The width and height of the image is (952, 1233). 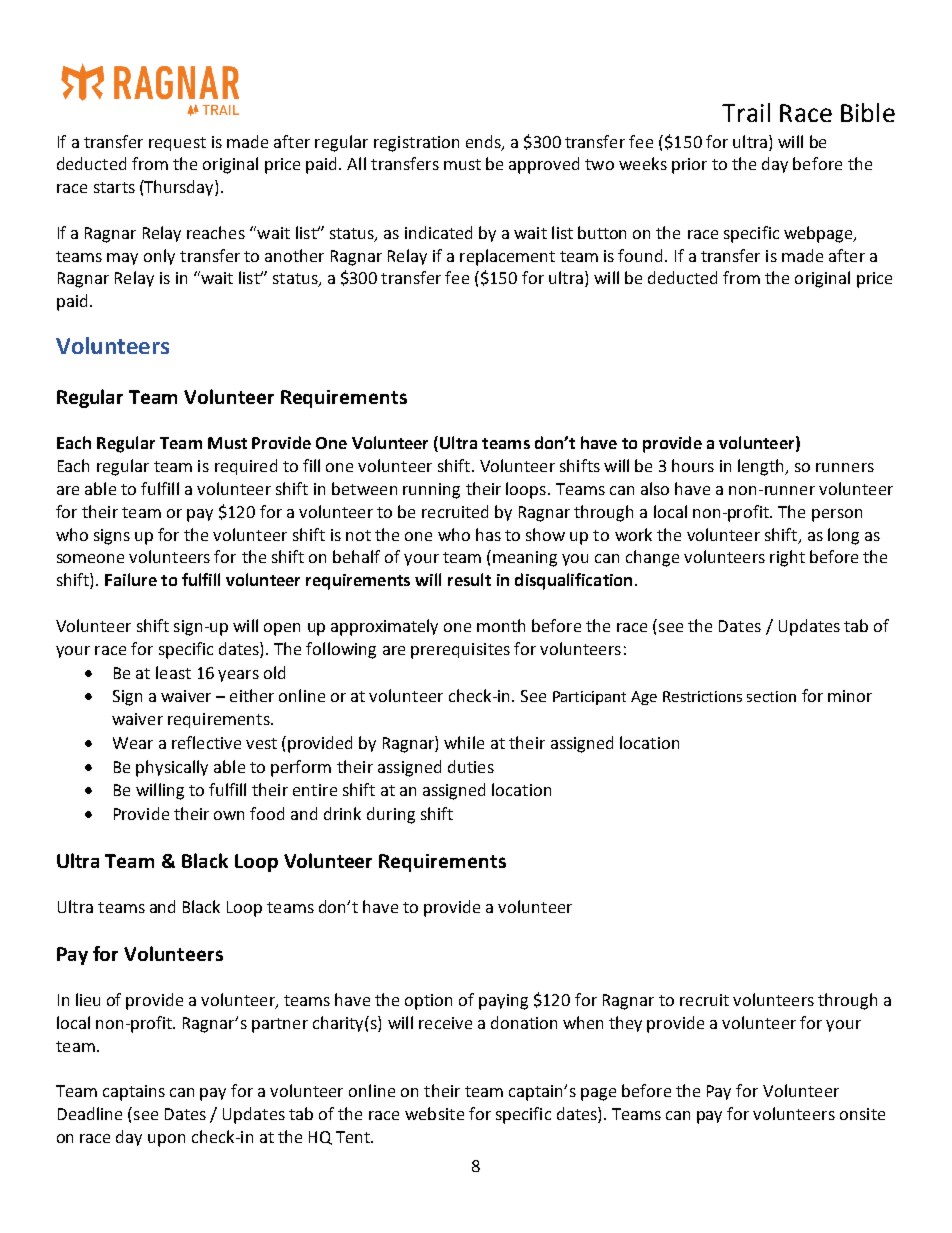 I want to click on least, so click(x=173, y=672).
